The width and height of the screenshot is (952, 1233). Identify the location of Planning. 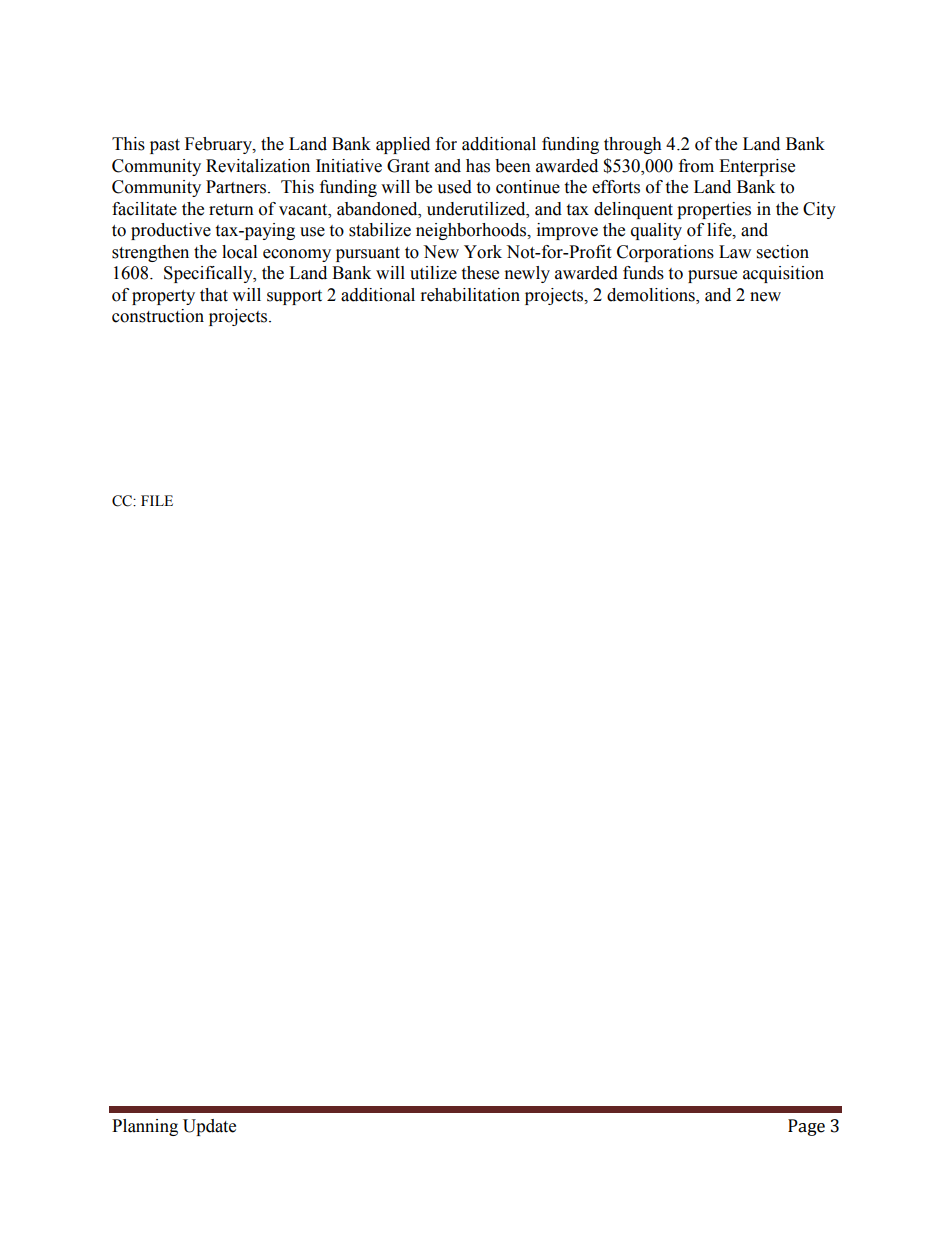
(145, 1127).
